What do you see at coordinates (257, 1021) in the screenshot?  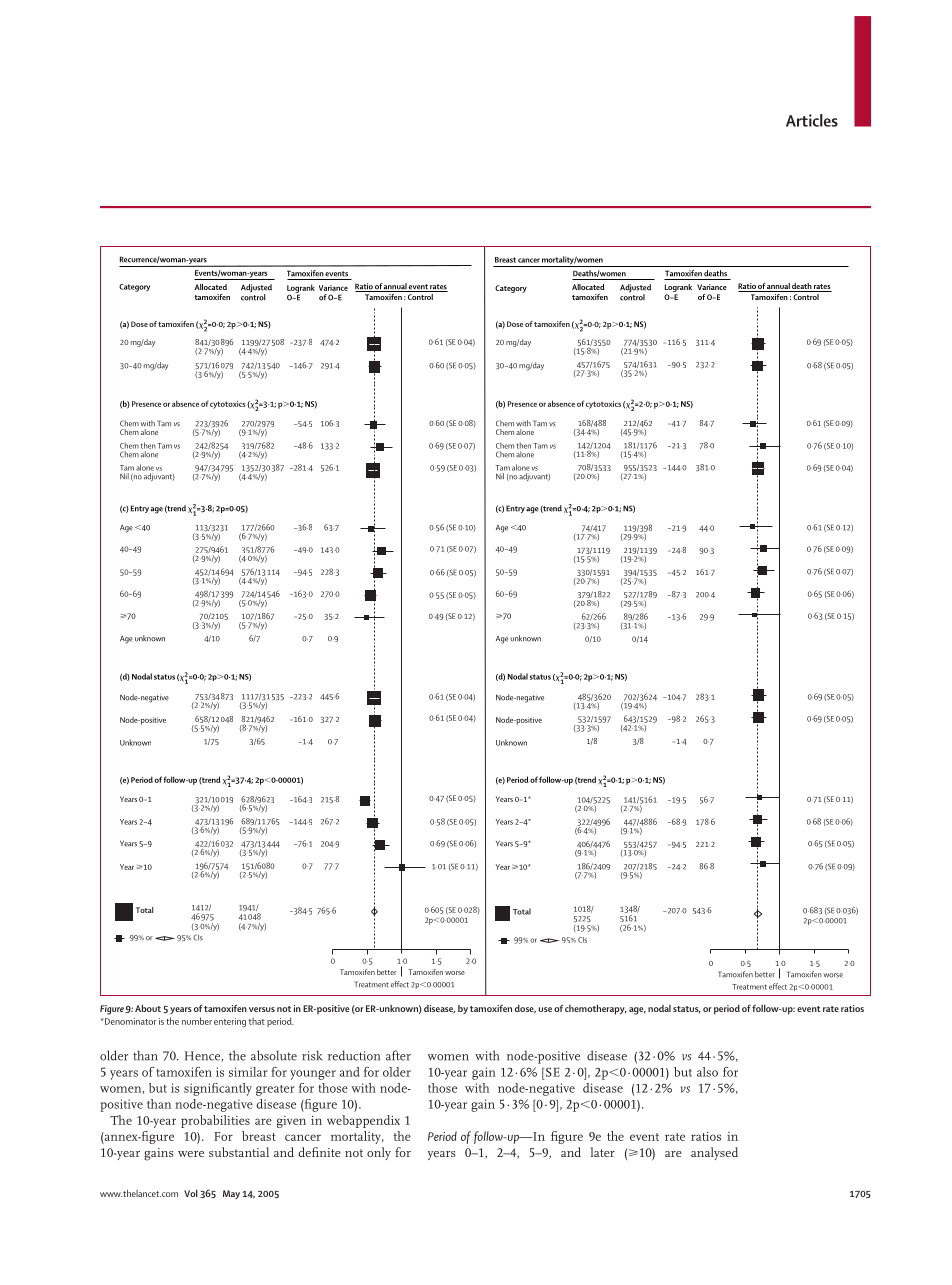 I see `that` at bounding box center [257, 1021].
